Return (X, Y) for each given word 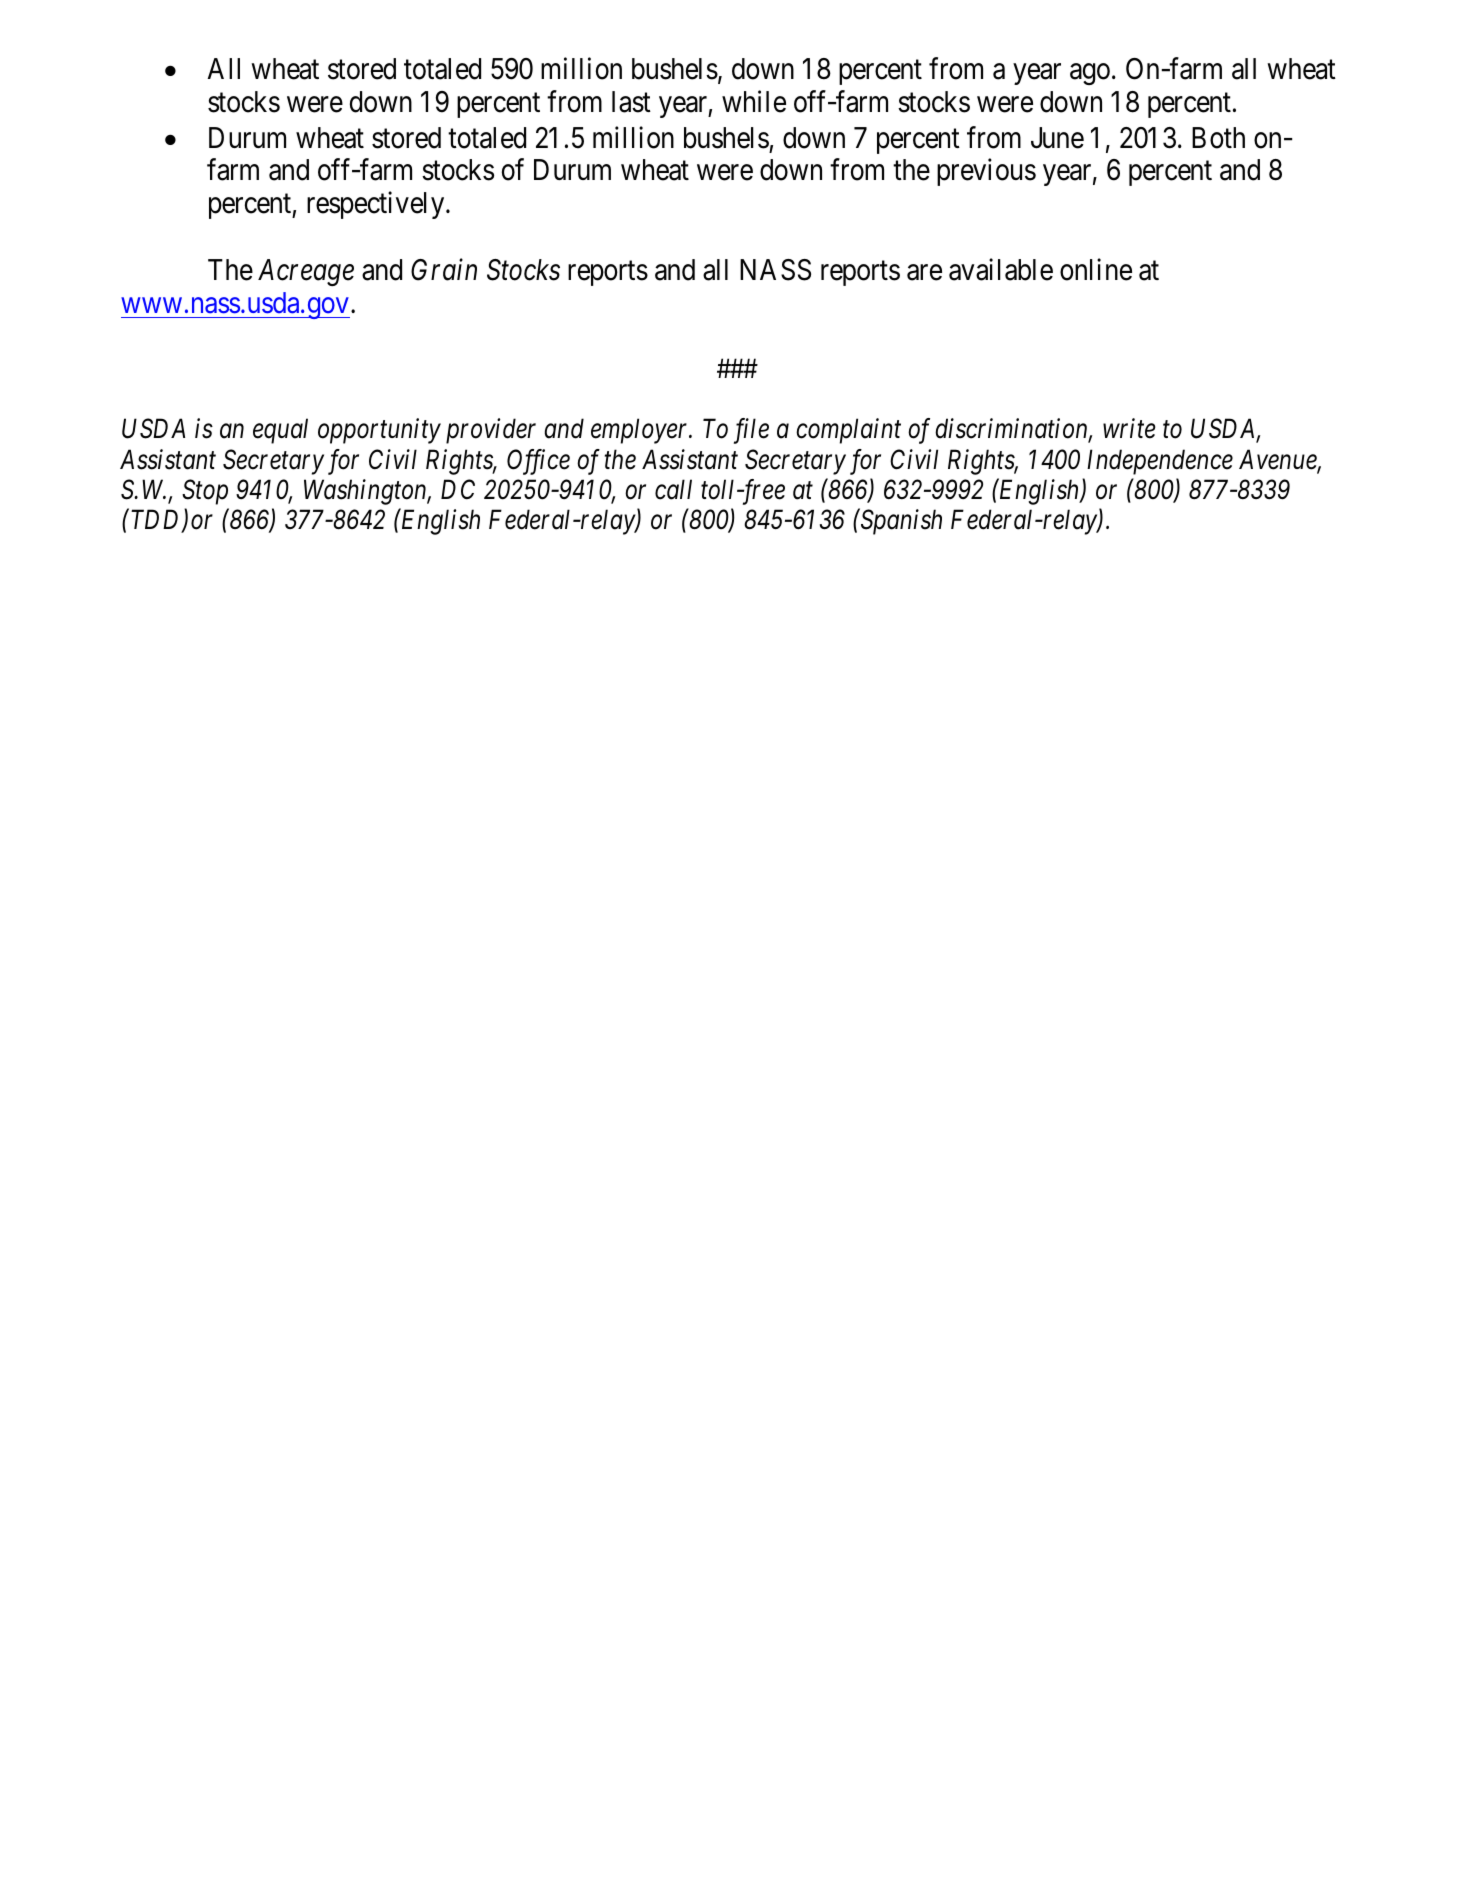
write (1129, 429)
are (924, 273)
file (751, 431)
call (673, 489)
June (1057, 138)
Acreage (306, 272)
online (1096, 269)
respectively (377, 205)
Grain (444, 270)
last (631, 102)
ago (1090, 74)
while (754, 102)
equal (280, 431)
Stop (205, 492)
